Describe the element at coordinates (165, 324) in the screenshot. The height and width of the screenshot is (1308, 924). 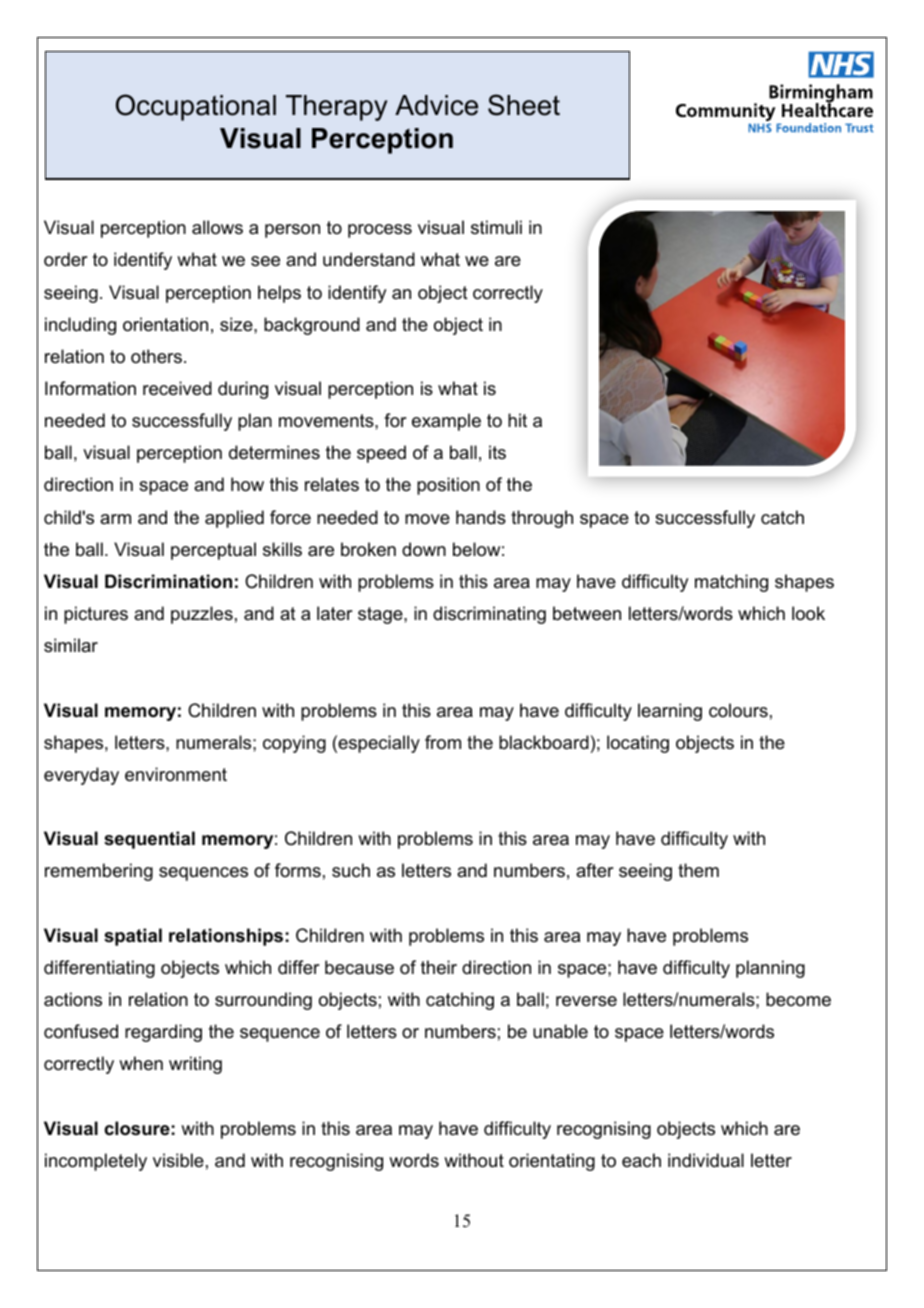
I see `orientation` at that location.
